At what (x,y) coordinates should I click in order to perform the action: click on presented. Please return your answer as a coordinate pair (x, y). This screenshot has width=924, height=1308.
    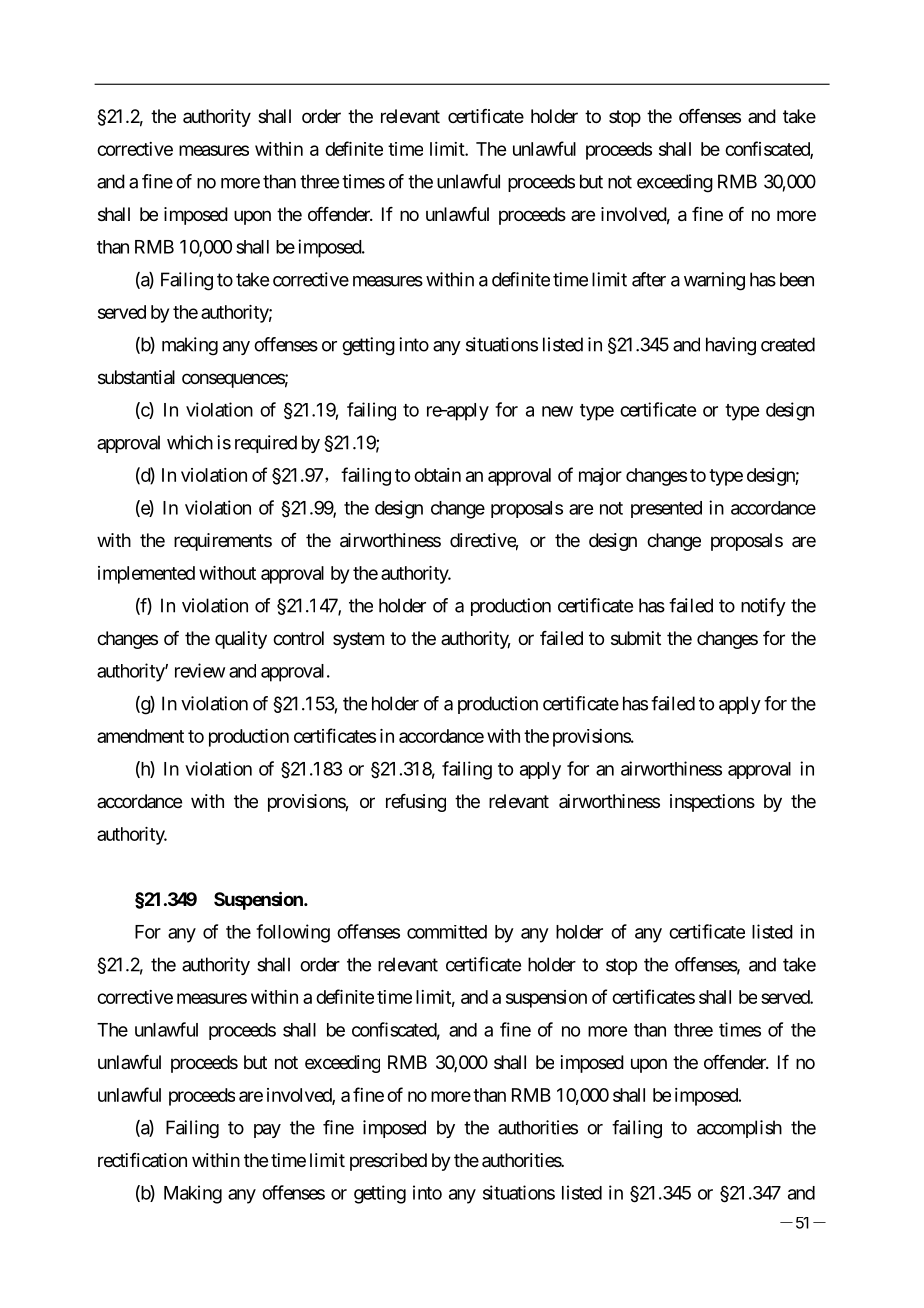
    Looking at the image, I should click on (666, 509).
